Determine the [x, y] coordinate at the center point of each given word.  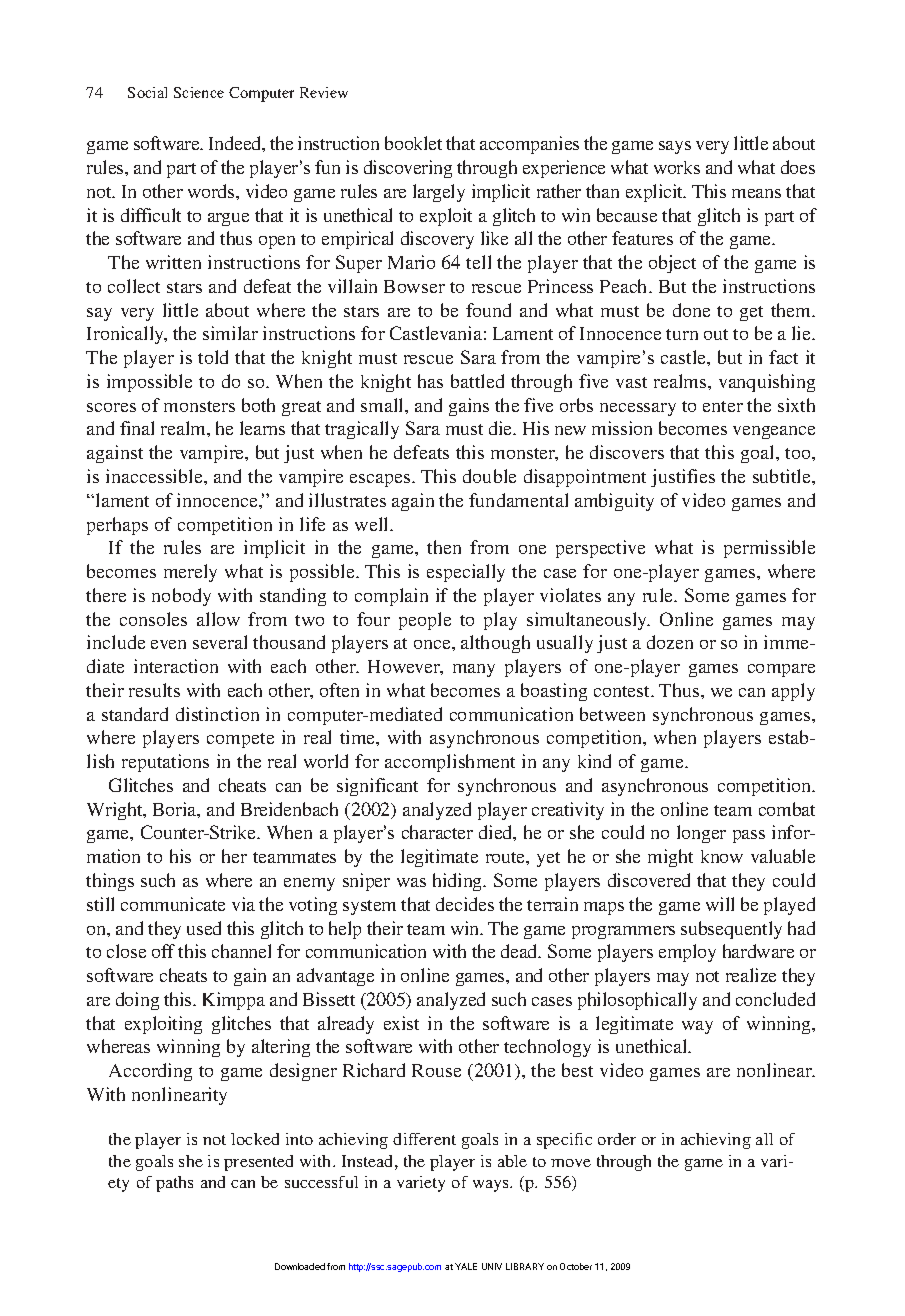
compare [781, 670]
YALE [466, 1266]
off [163, 951]
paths [174, 1184]
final [137, 428]
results [154, 690]
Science [199, 92]
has [430, 381]
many [474, 670]
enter [723, 406]
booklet [413, 143]
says [675, 147]
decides [465, 904]
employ [687, 953]
